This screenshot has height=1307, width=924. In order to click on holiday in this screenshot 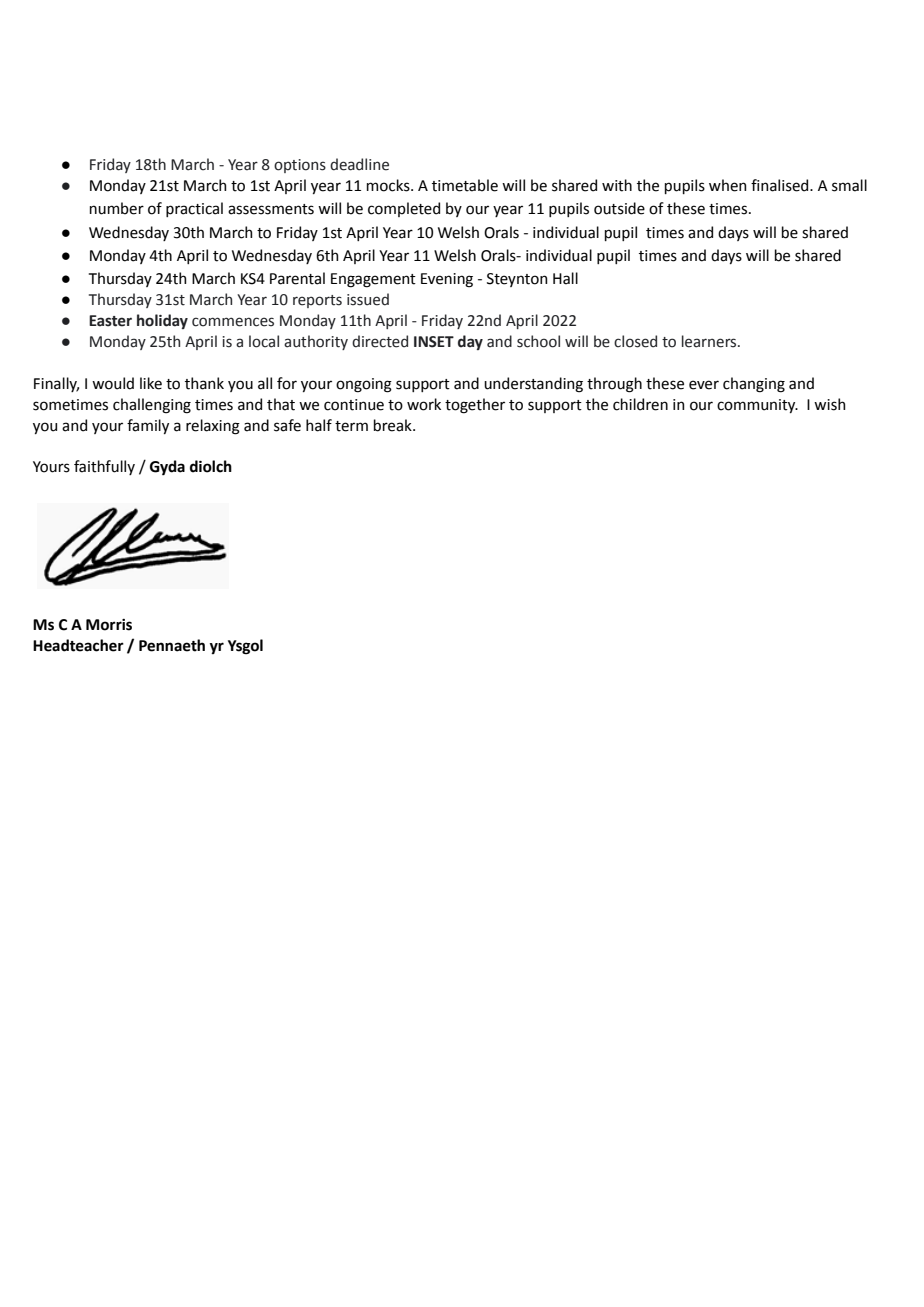, I will do `click(162, 321)`.
